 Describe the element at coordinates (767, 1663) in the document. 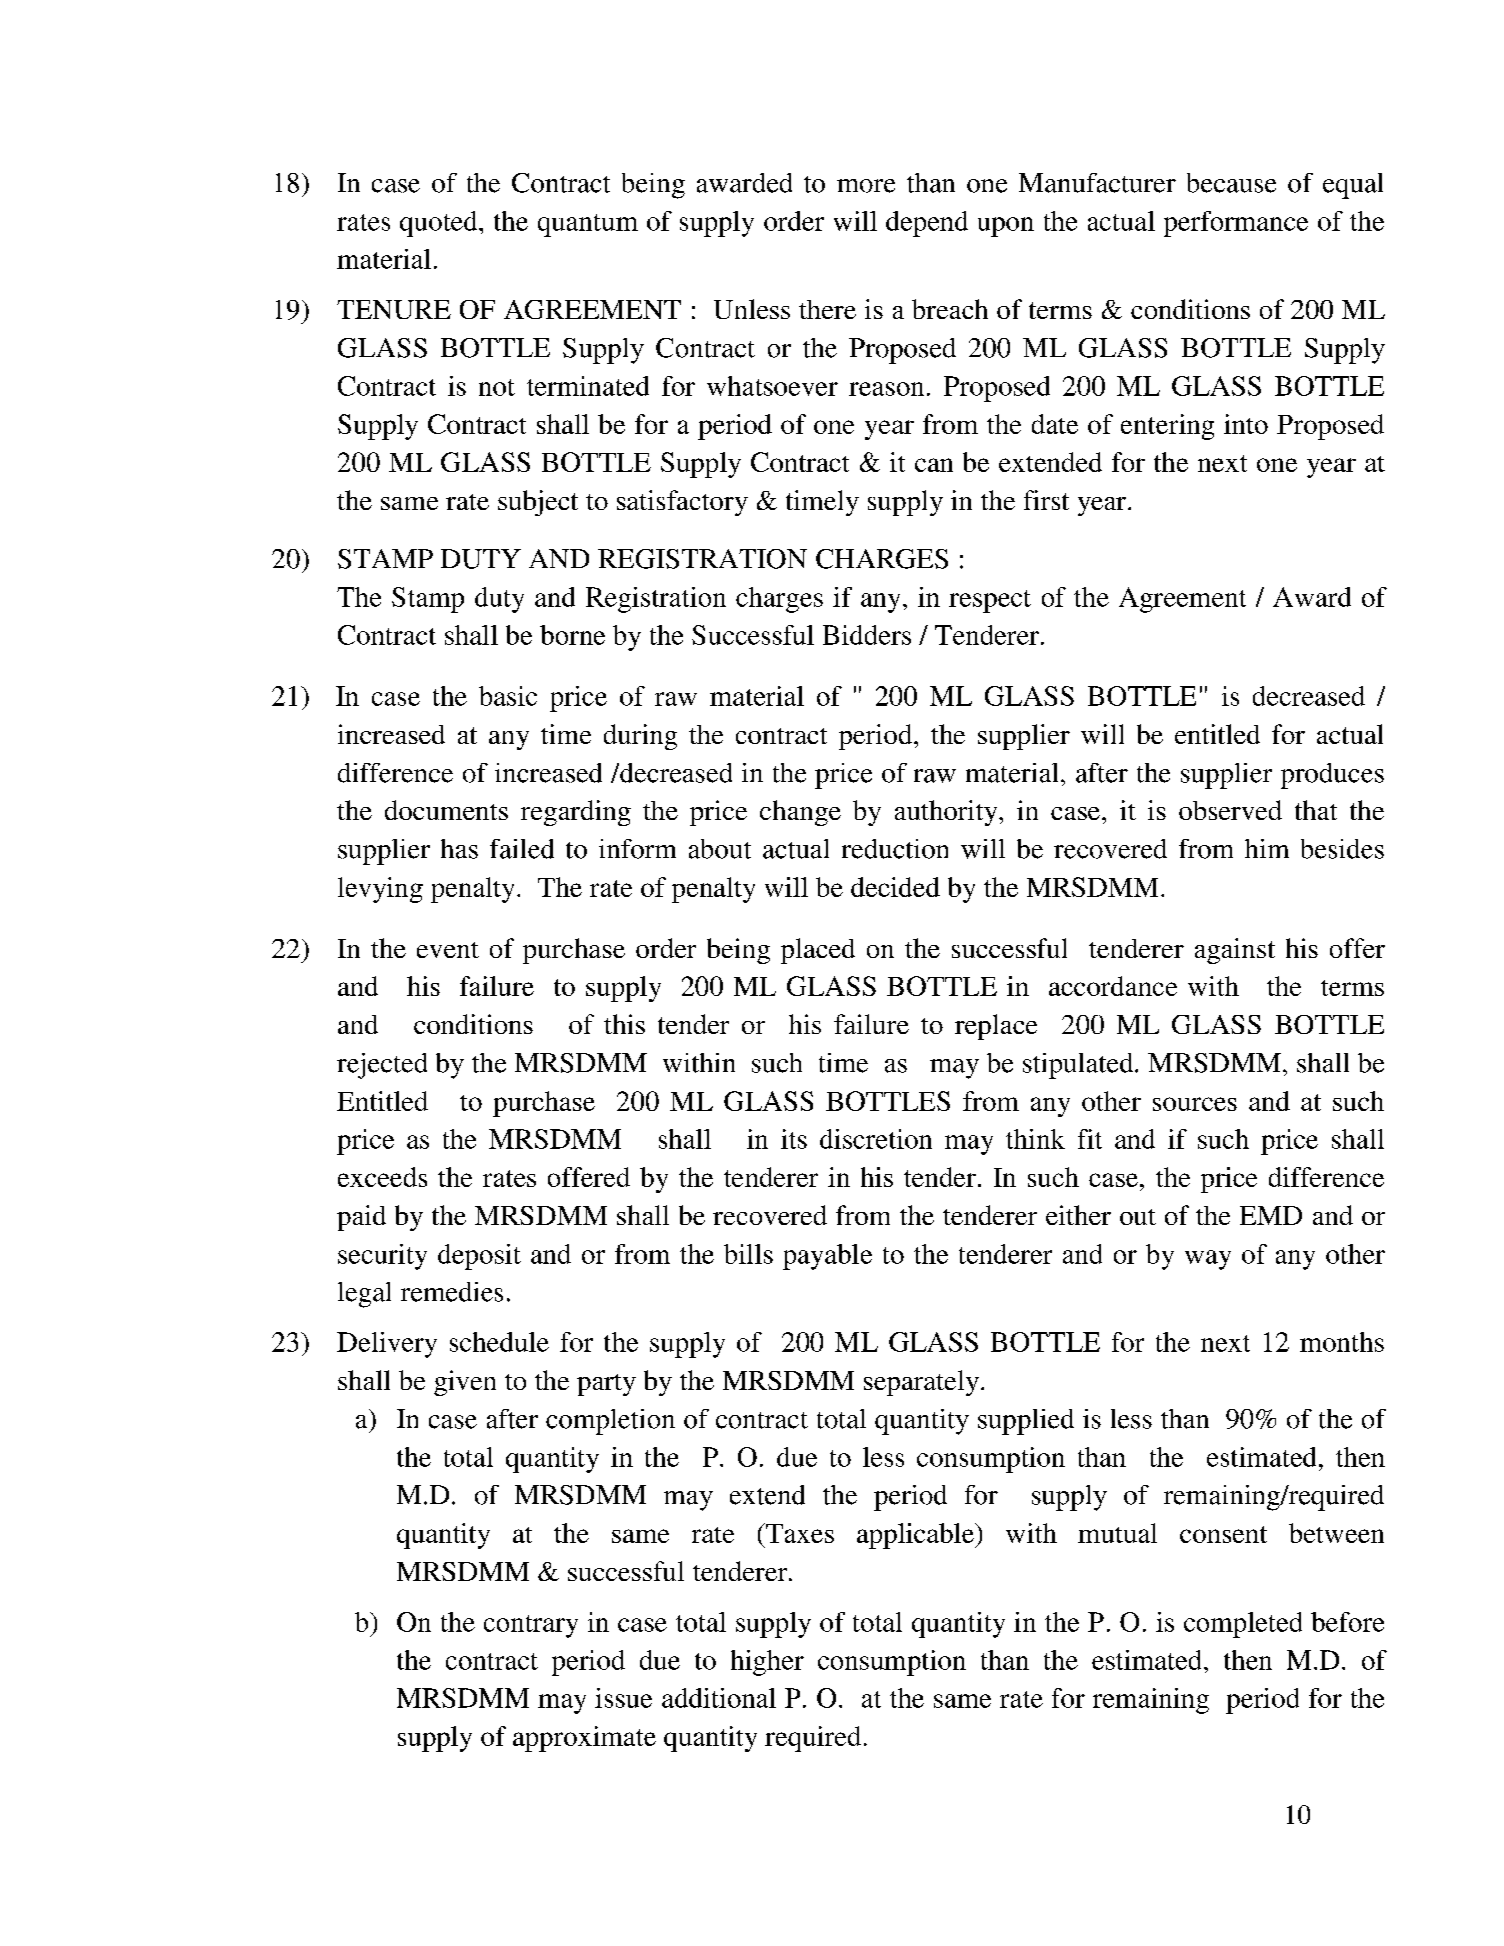

I see `higher` at that location.
